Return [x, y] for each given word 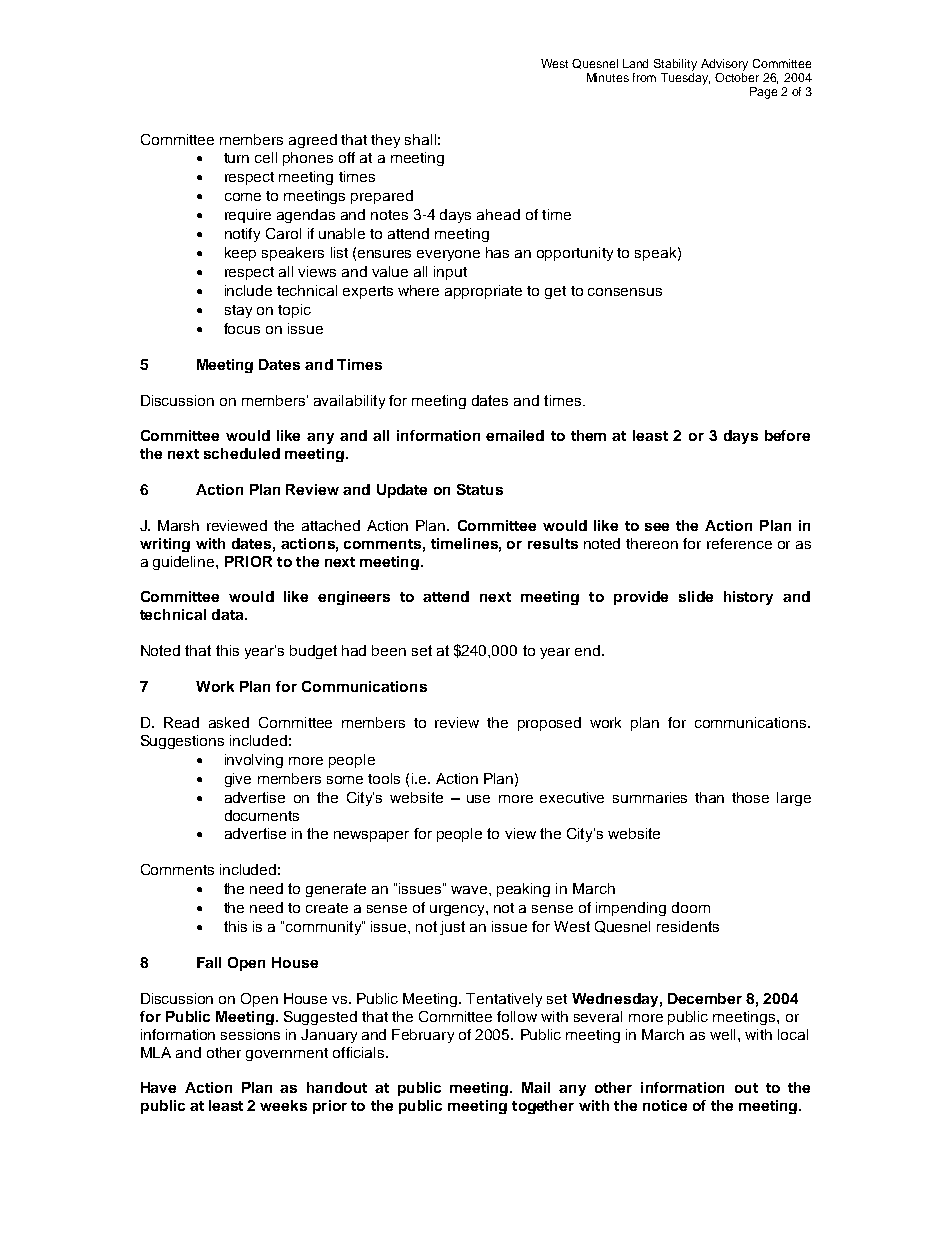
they [385, 141]
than [709, 797]
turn [236, 158]
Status [480, 489]
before [787, 435]
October [737, 76]
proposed [549, 724]
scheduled [242, 453]
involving [254, 761]
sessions [250, 1034]
